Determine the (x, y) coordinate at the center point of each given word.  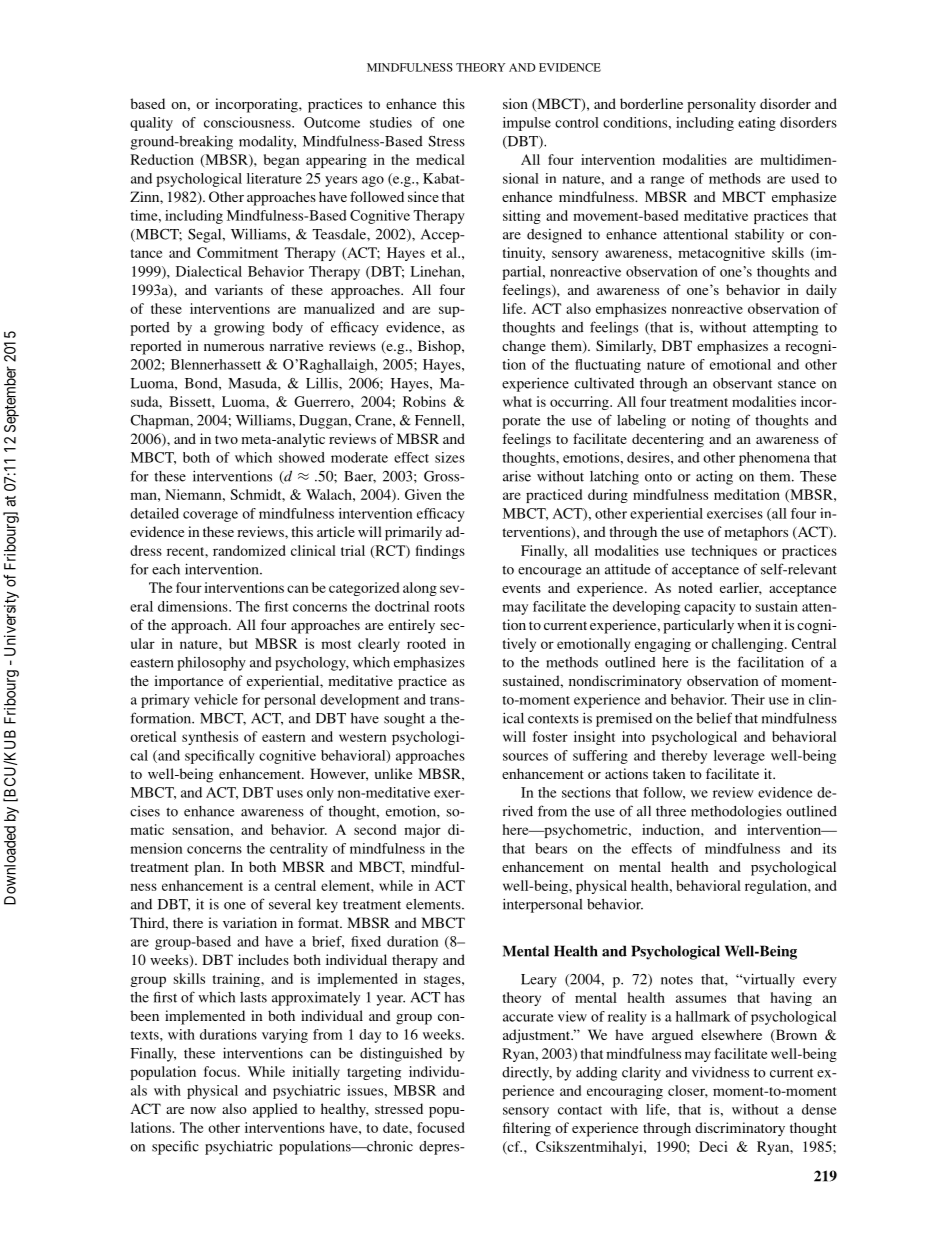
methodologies (736, 813)
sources (525, 757)
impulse (527, 124)
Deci (713, 1146)
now (203, 1110)
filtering (527, 1129)
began (282, 161)
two (226, 439)
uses (290, 794)
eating (757, 124)
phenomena (774, 459)
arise (517, 476)
